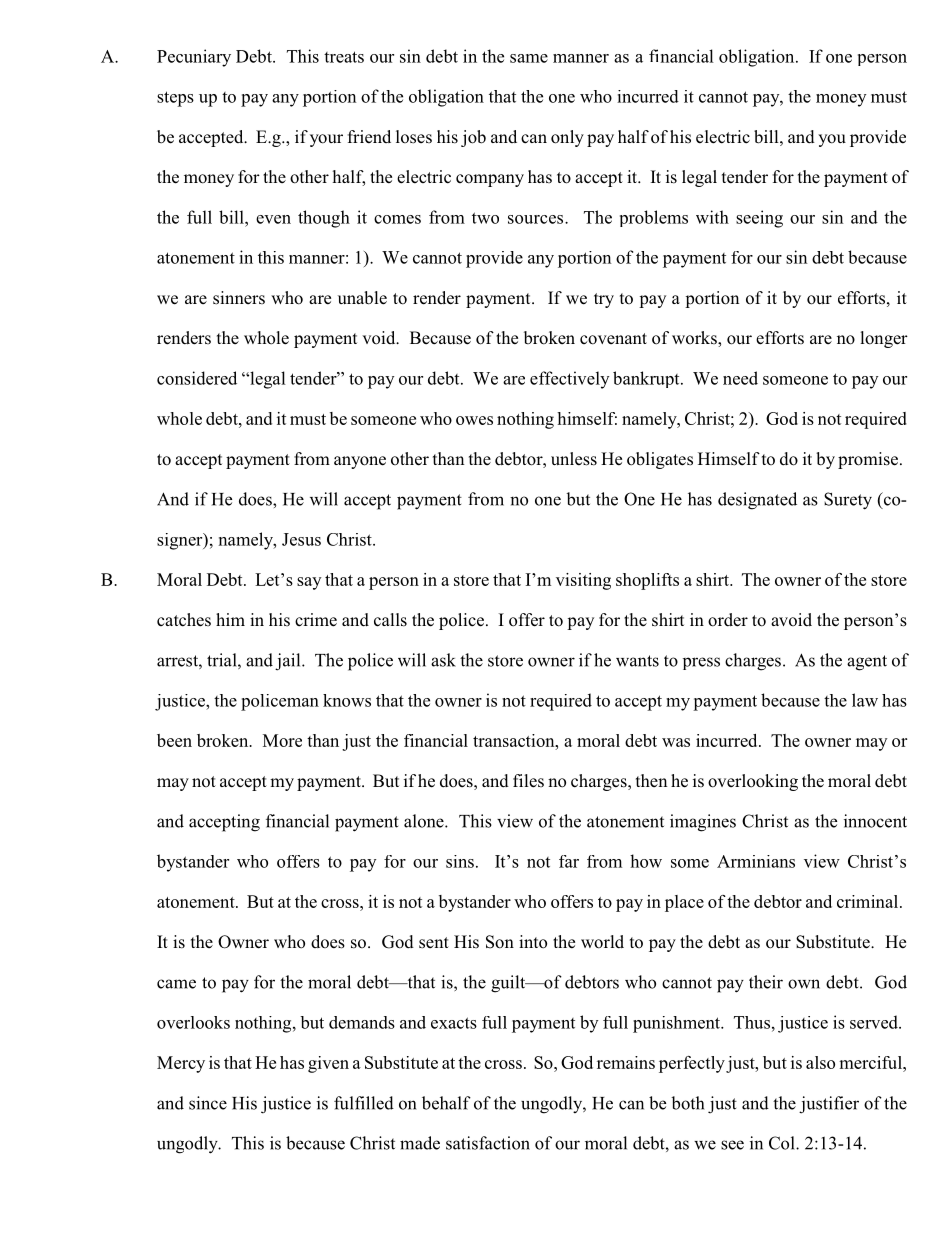  Describe the element at coordinates (529, 58) in the document. I see `same` at that location.
